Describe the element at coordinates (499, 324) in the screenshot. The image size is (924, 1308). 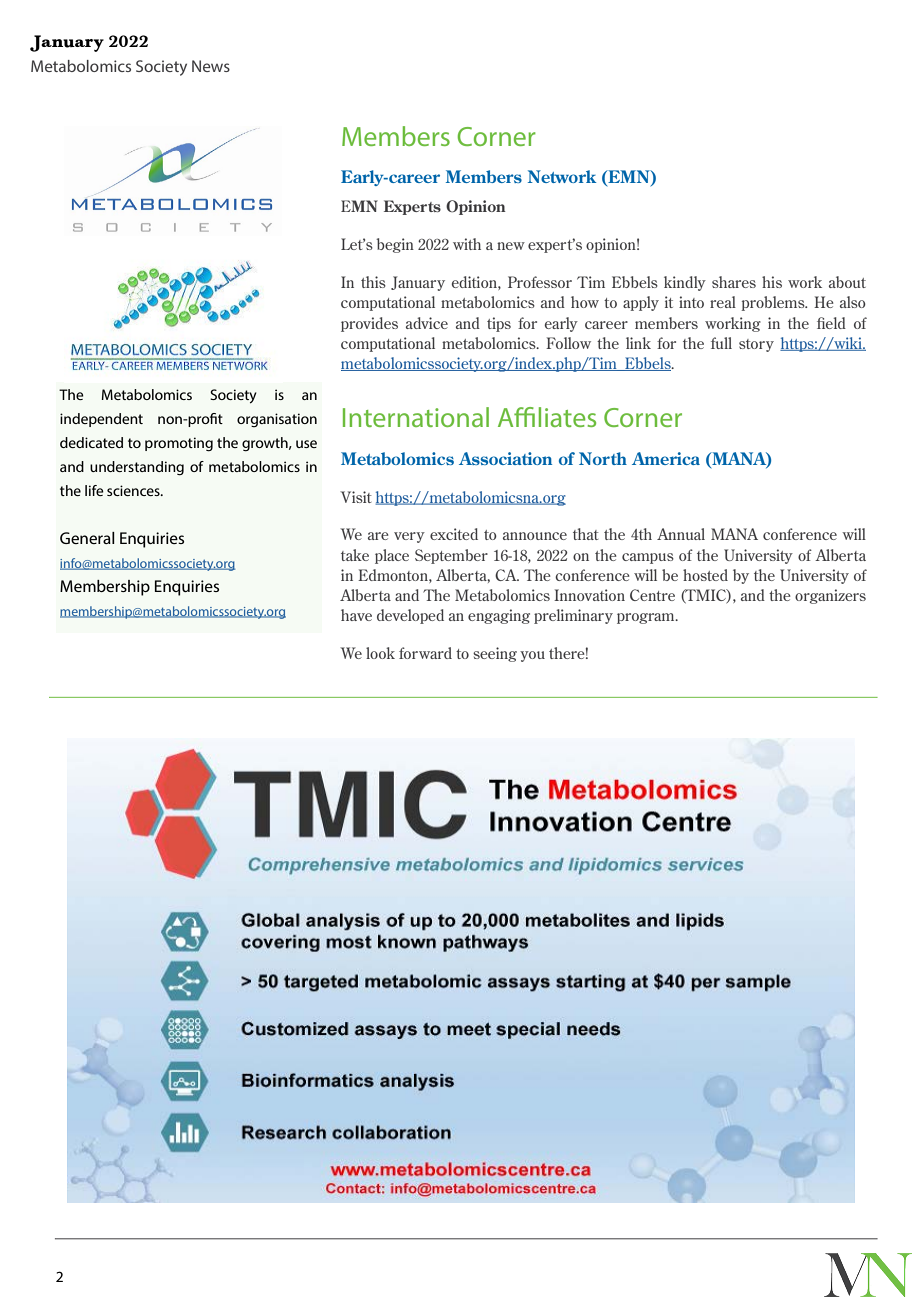
I see `tips` at that location.
